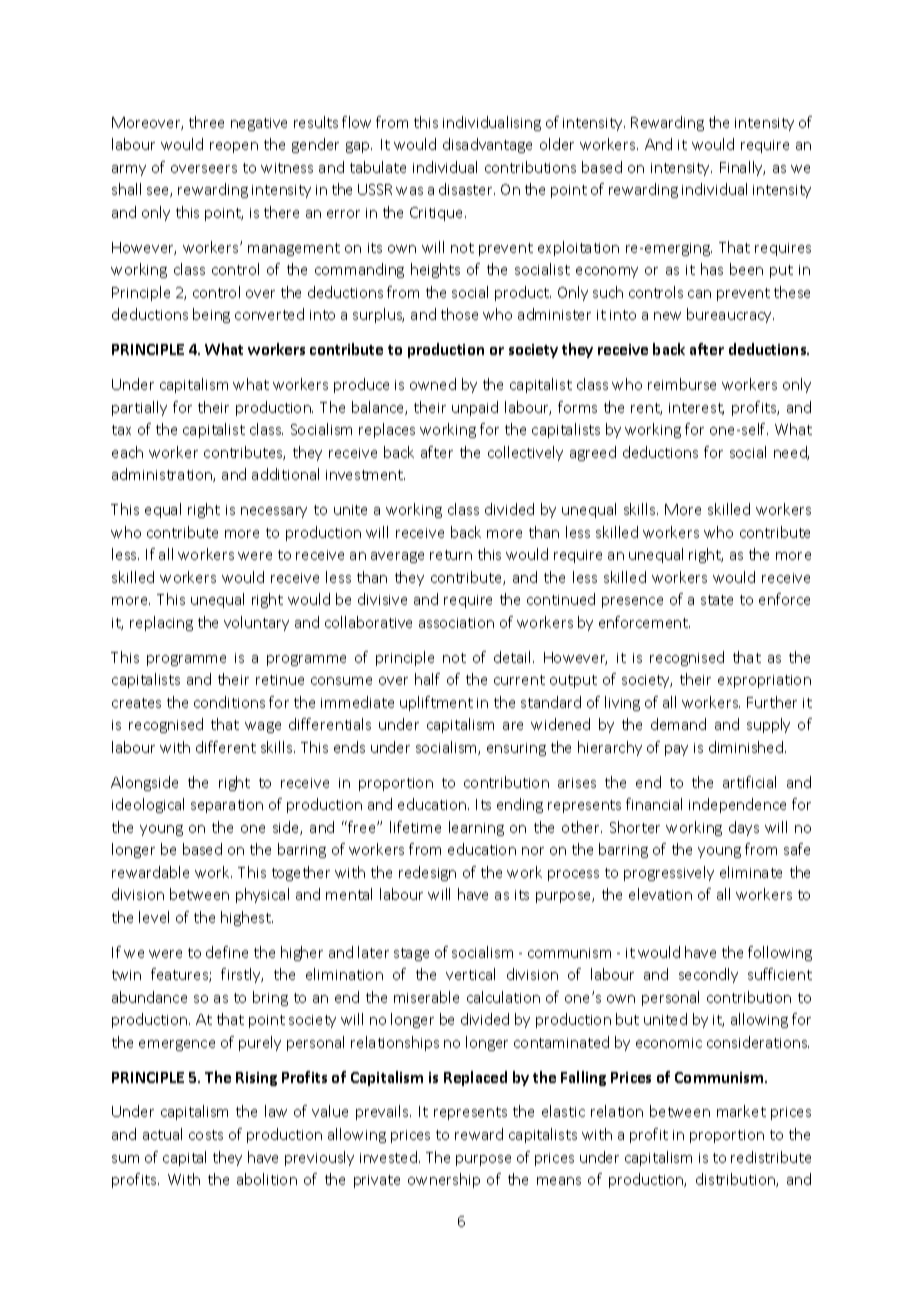  Describe the element at coordinates (451, 555) in the screenshot. I see `return` at that location.
